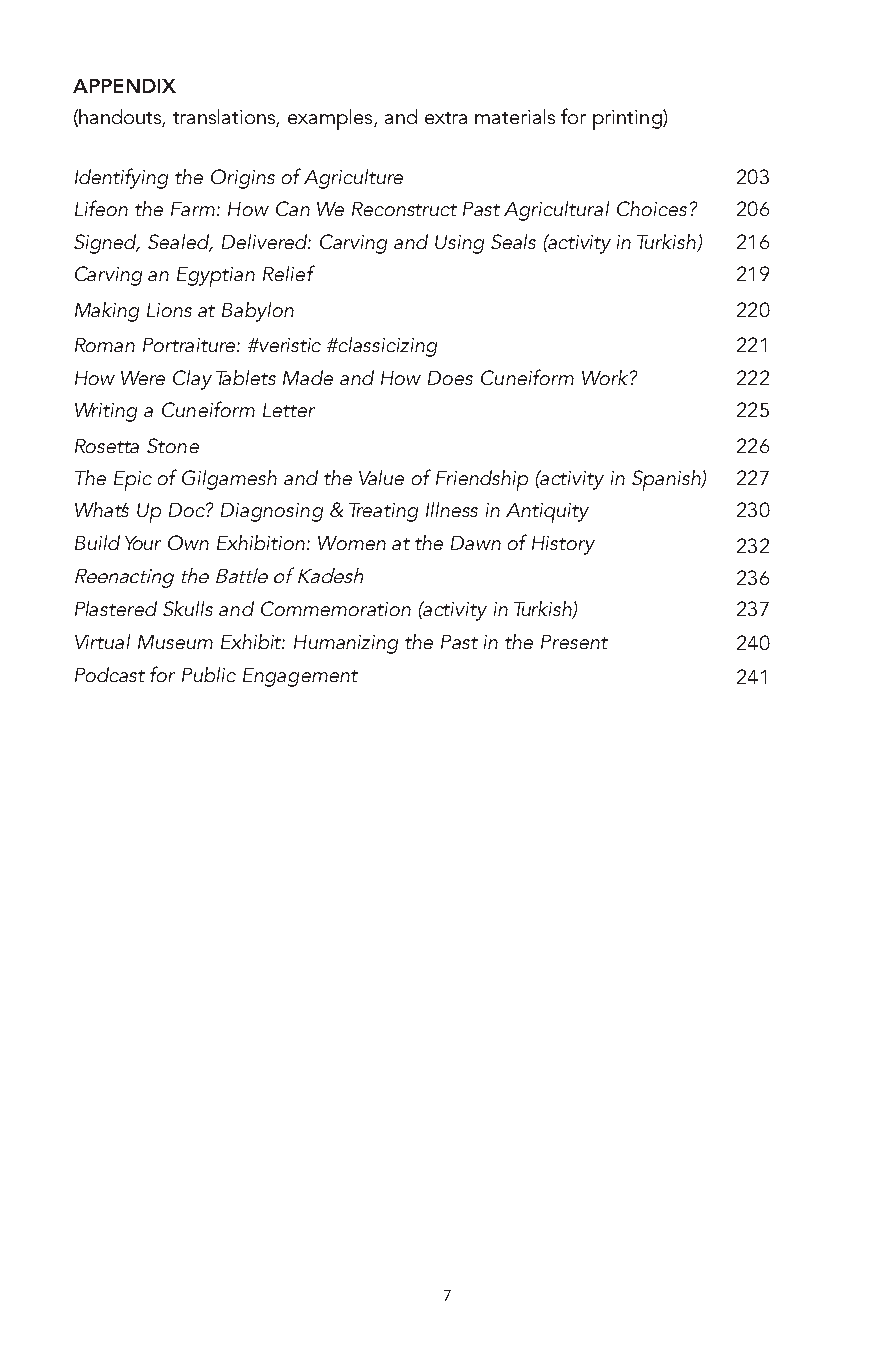  What do you see at coordinates (450, 378) in the screenshot?
I see `Does` at bounding box center [450, 378].
